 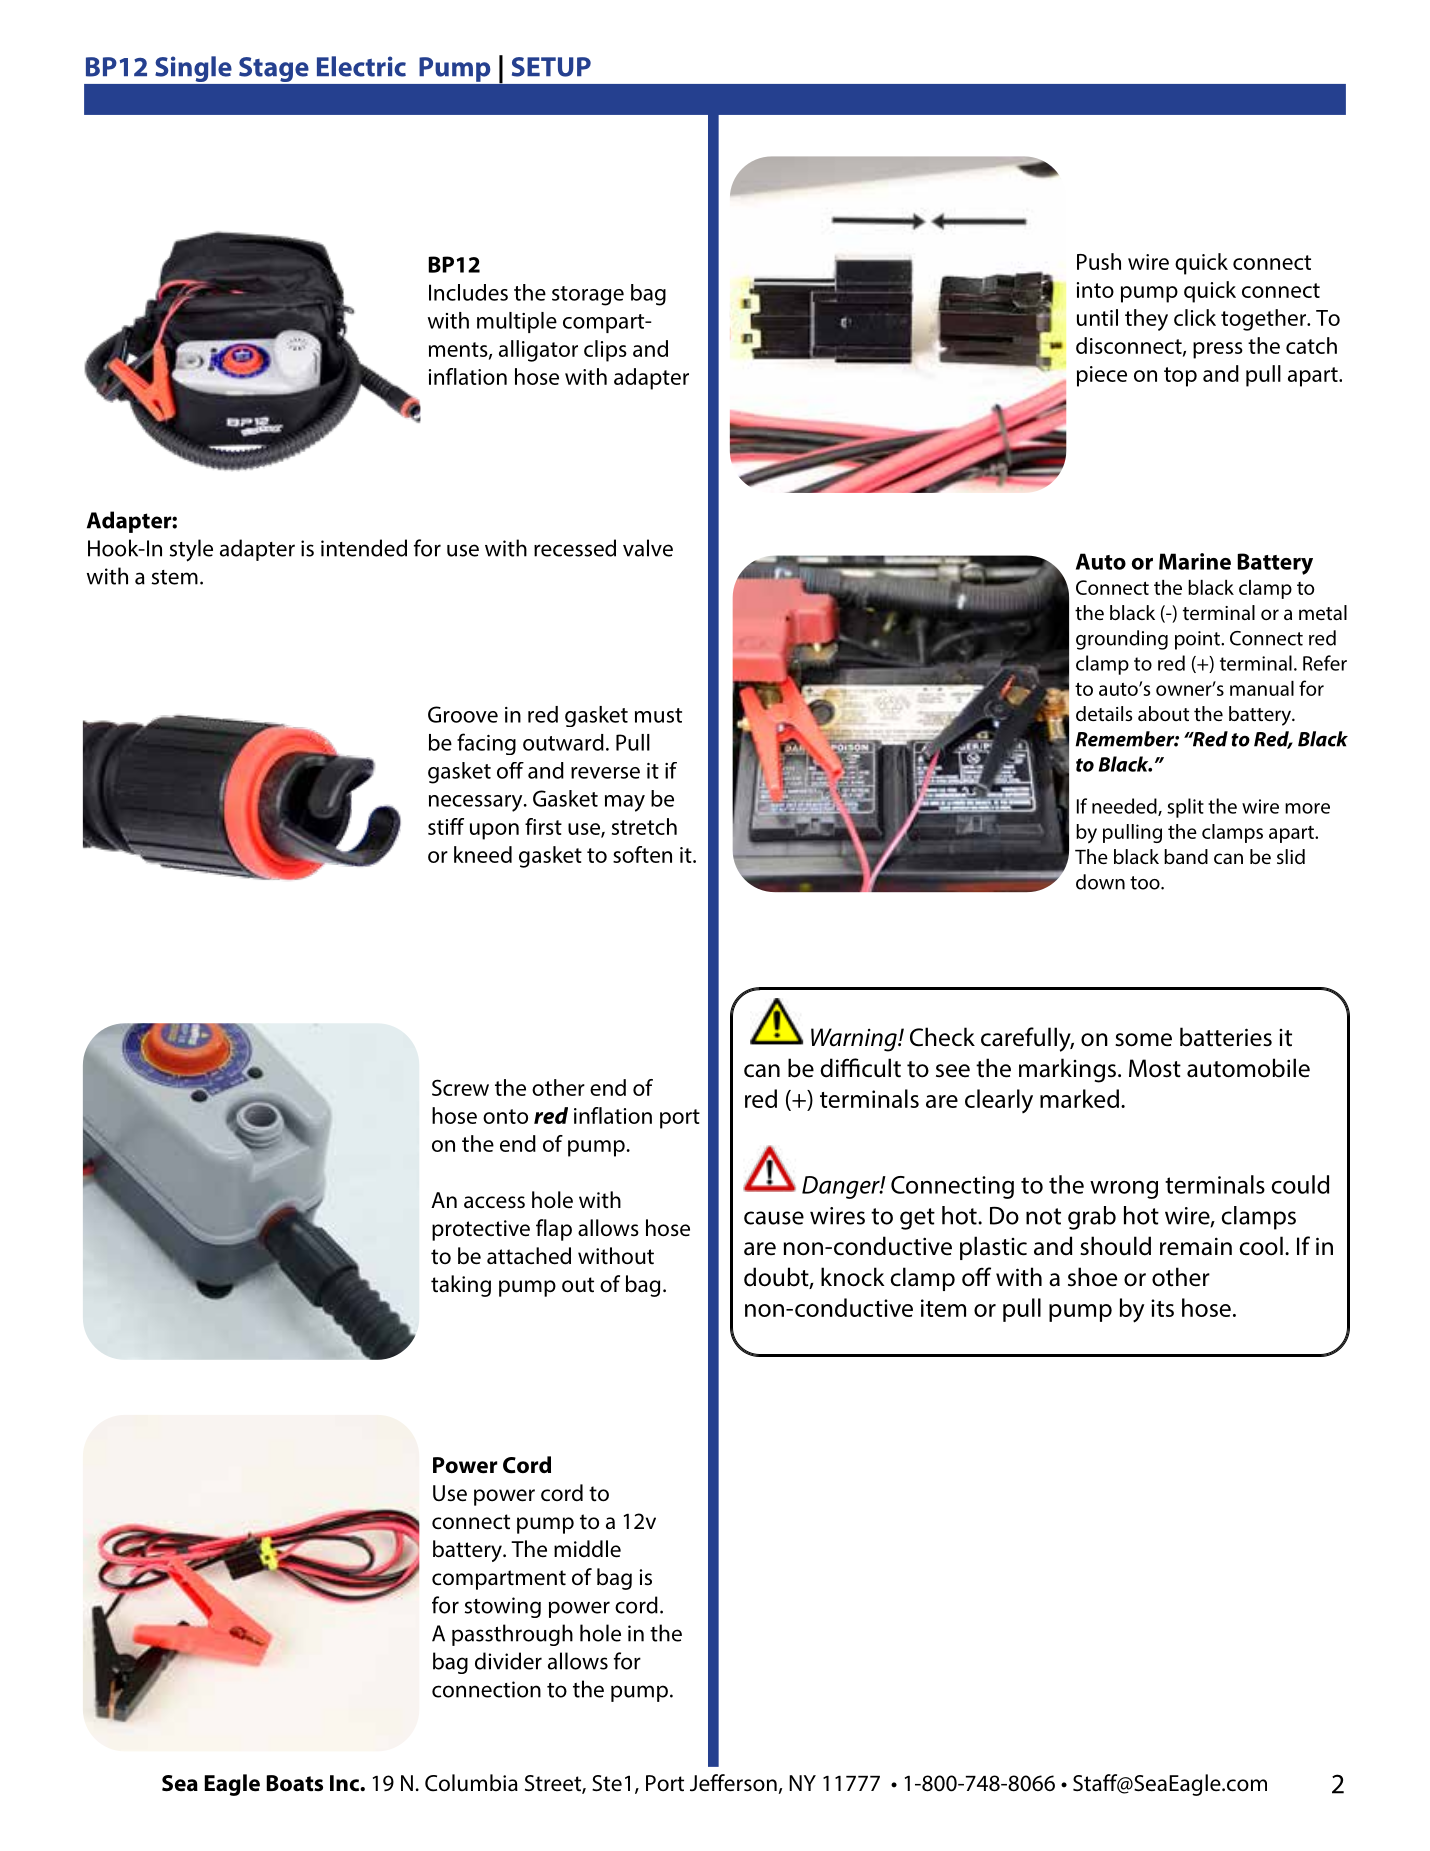 I want to click on intended, so click(x=364, y=548).
